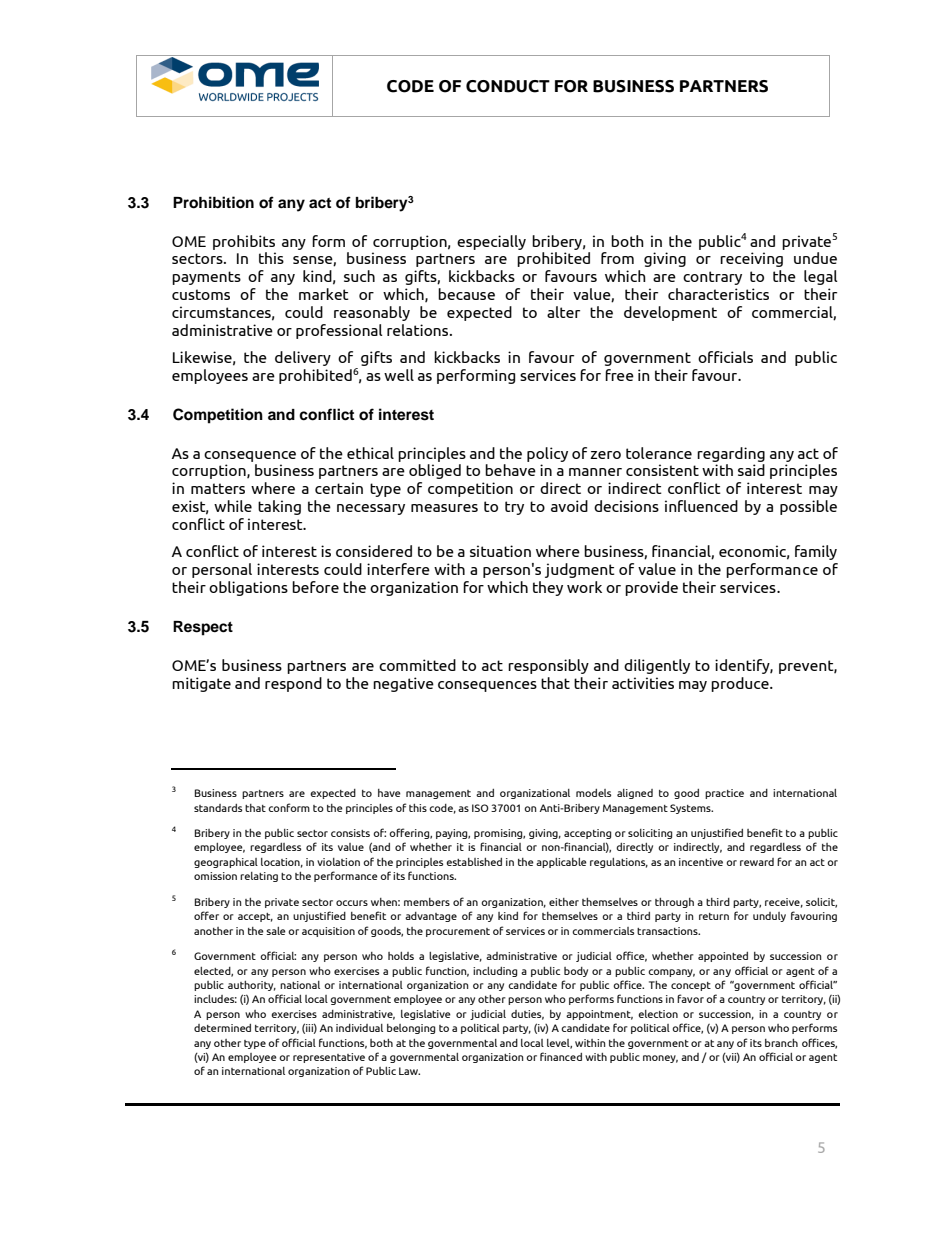 The height and width of the document is (1233, 952). What do you see at coordinates (248, 588) in the document?
I see `obligations` at bounding box center [248, 588].
